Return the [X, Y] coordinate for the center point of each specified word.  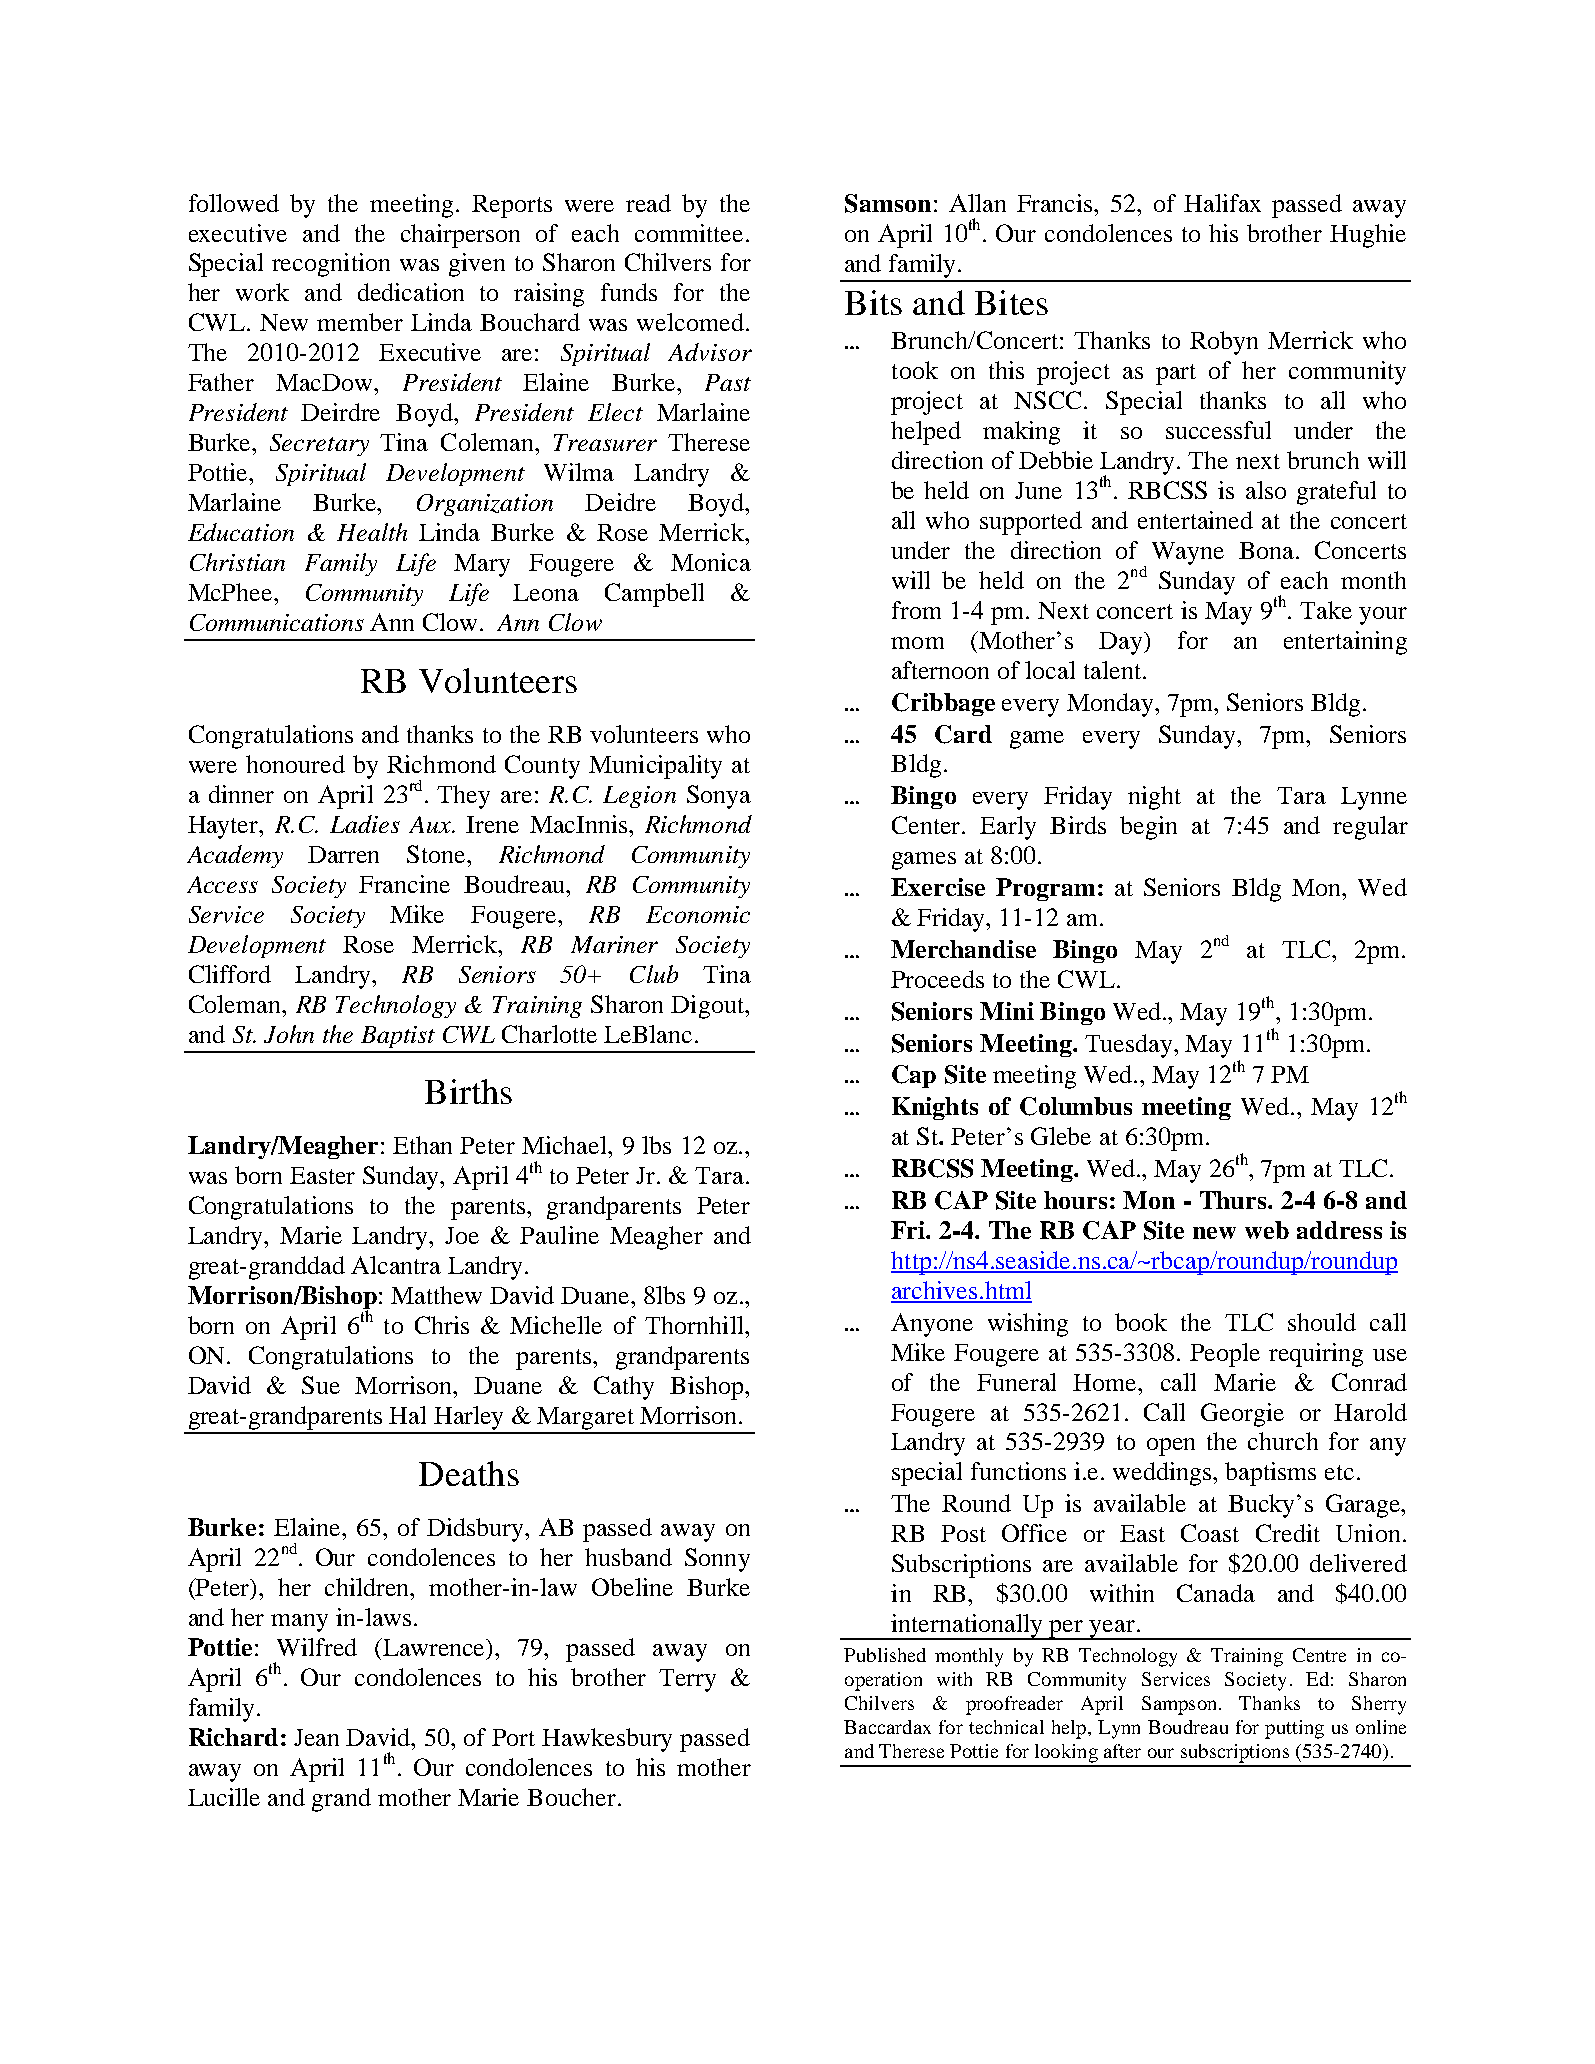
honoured [295, 764]
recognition [331, 265]
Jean [316, 1737]
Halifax [1222, 203]
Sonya [719, 797]
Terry [687, 1680]
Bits [873, 302]
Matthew [436, 1295]
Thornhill [695, 1325]
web [1267, 1230]
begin [1148, 828]
